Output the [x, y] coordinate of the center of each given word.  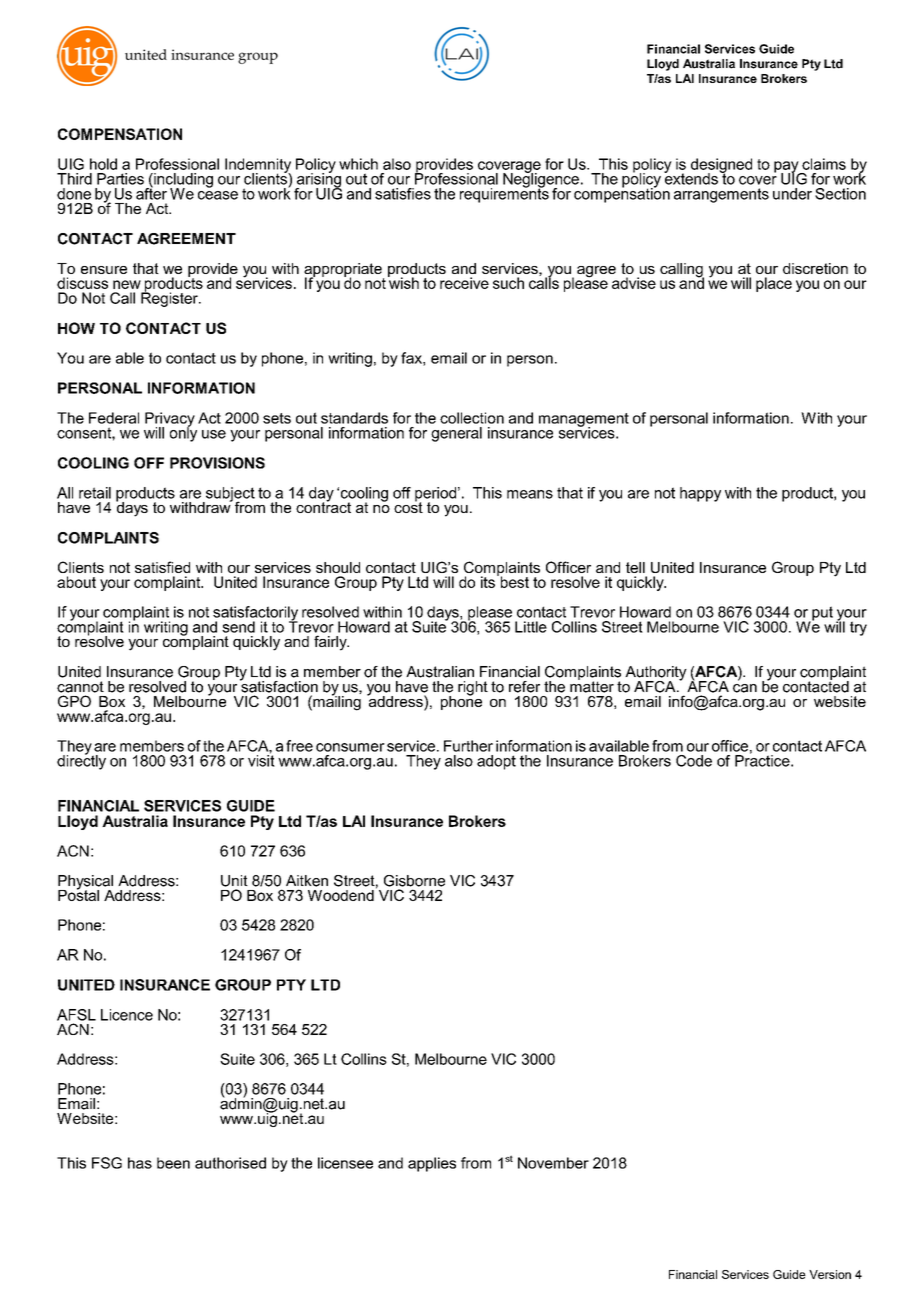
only [183, 433]
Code [694, 761]
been [173, 1163]
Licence [127, 1015]
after [151, 192]
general [456, 434]
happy [700, 494]
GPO [74, 701]
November [553, 1163]
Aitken [307, 881]
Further [468, 746]
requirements [504, 194]
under [792, 194]
